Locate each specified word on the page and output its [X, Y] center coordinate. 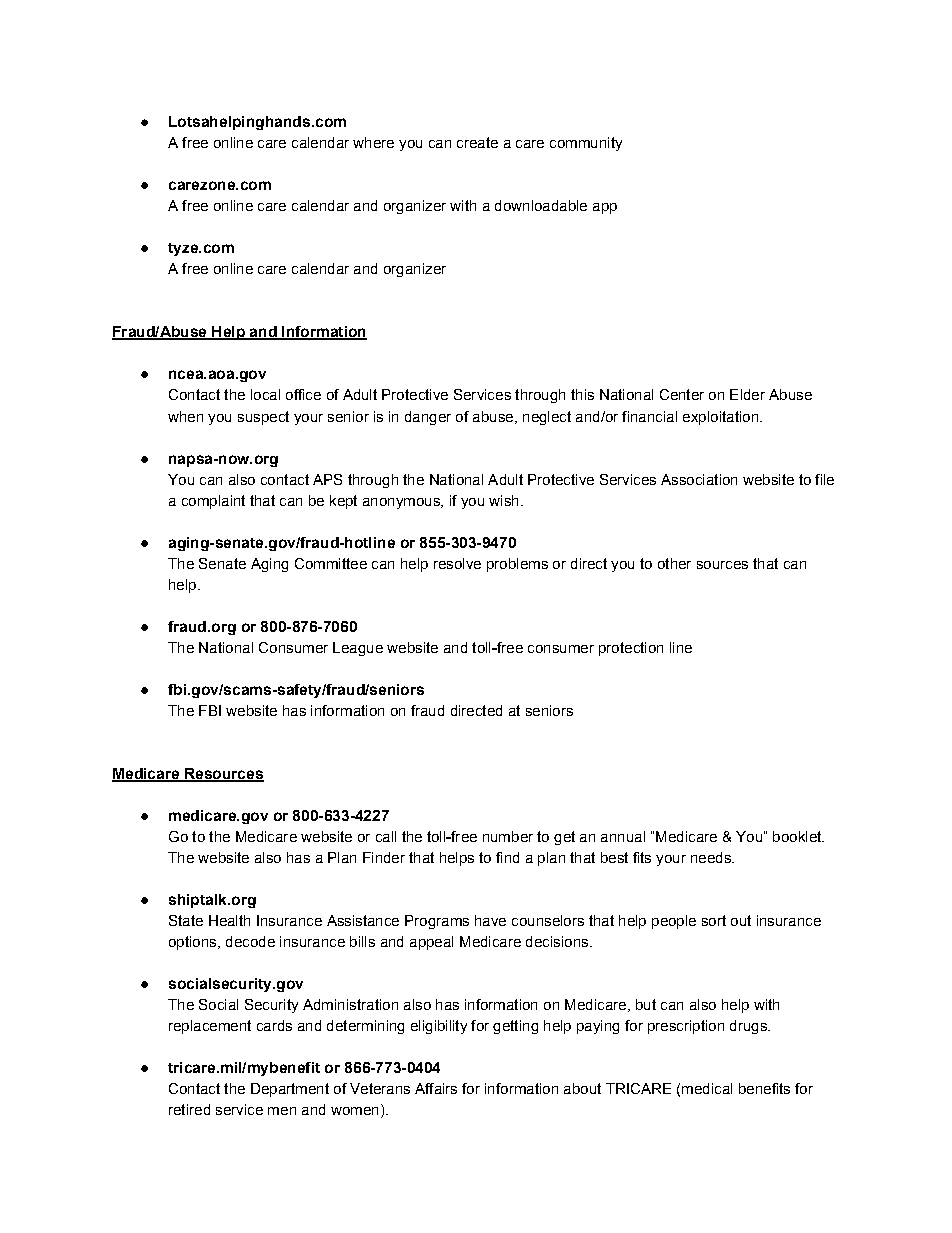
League [358, 649]
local [265, 394]
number [508, 836]
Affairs [436, 1088]
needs [712, 857]
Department [290, 1090]
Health [229, 920]
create [477, 142]
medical [707, 1088]
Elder [747, 394]
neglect [547, 418]
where [373, 142]
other [674, 563]
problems [517, 565]
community [586, 144]
